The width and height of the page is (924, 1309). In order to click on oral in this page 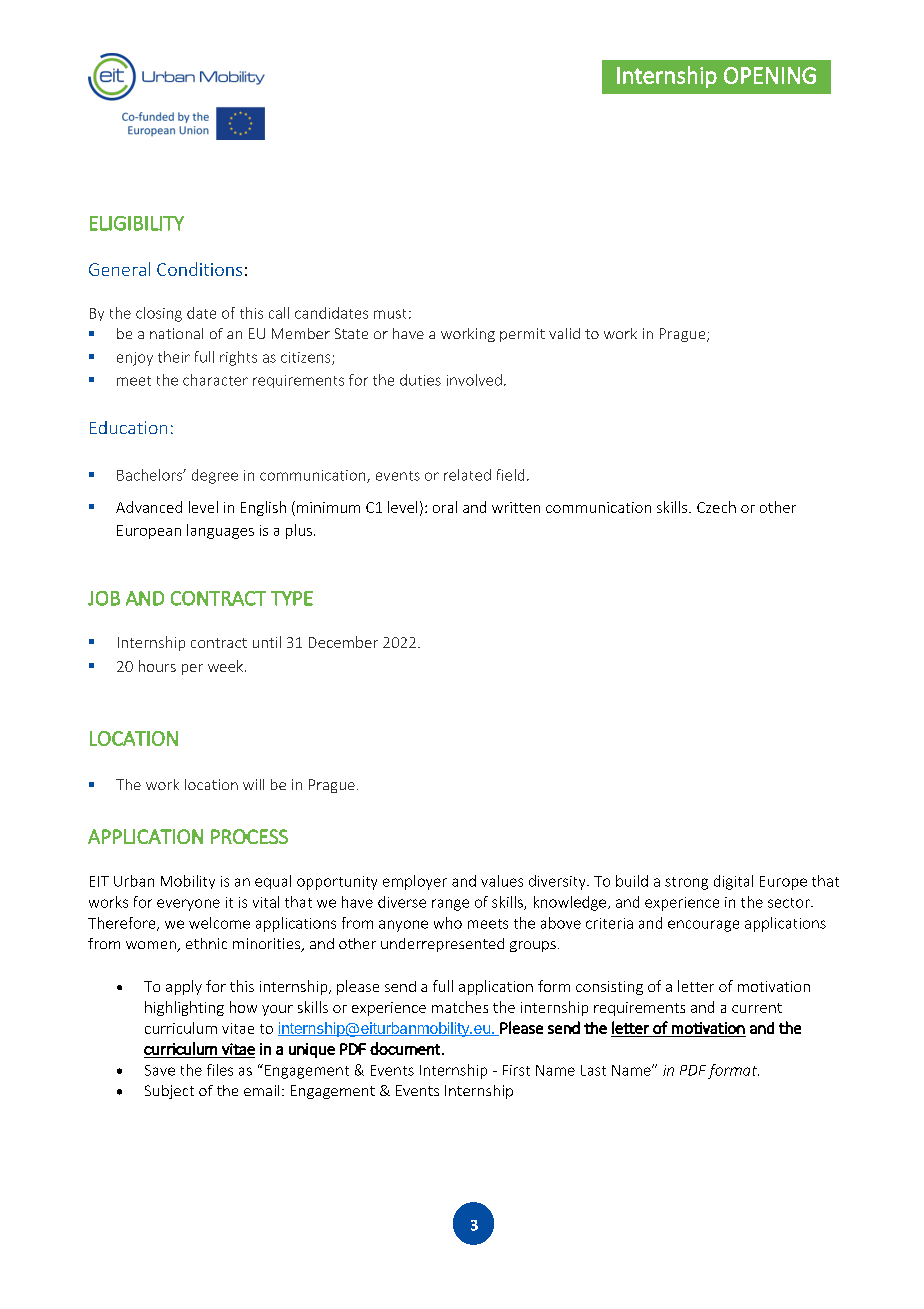, I will do `click(445, 507)`.
